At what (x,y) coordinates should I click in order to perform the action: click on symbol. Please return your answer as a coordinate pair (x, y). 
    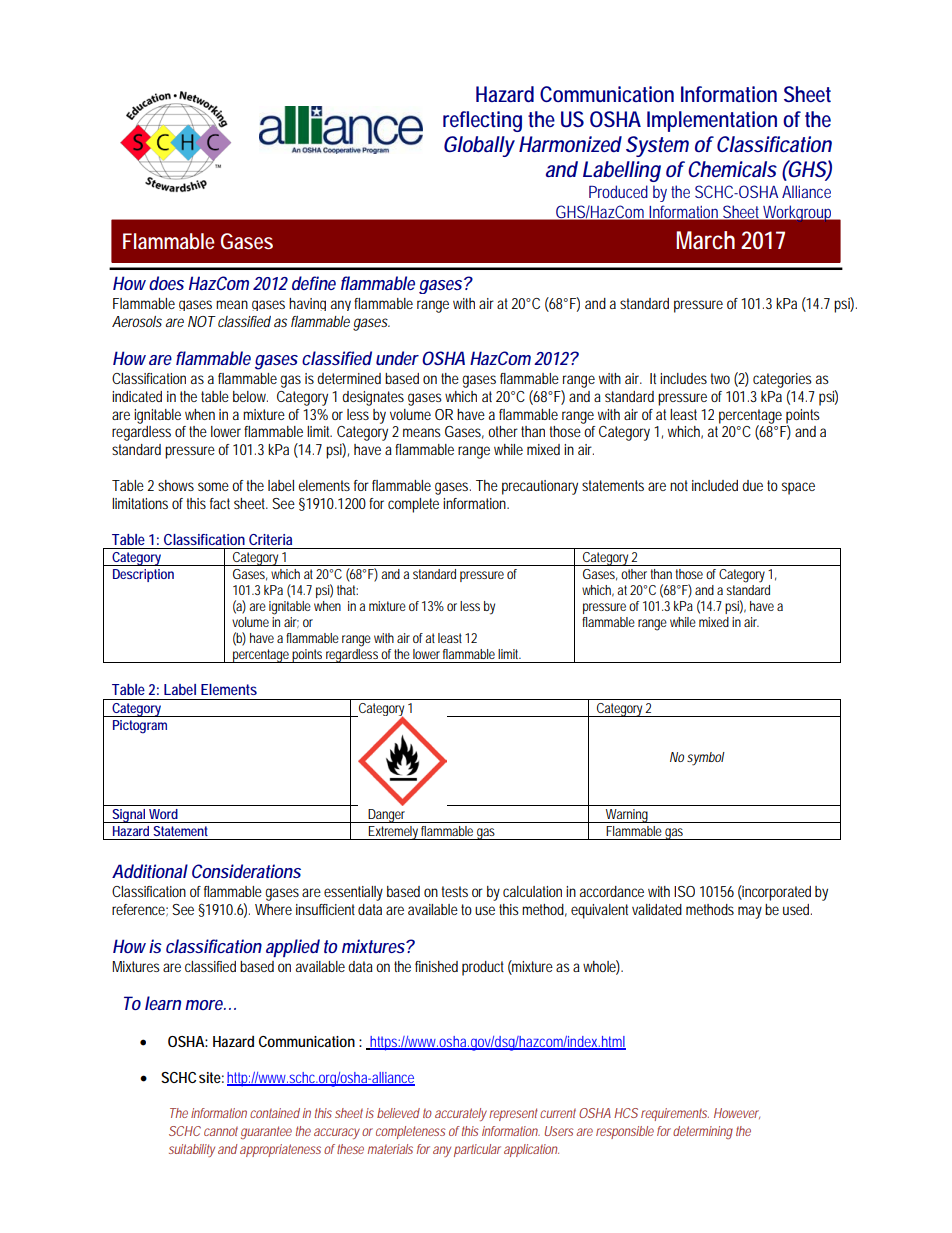
    Looking at the image, I should click on (706, 759).
